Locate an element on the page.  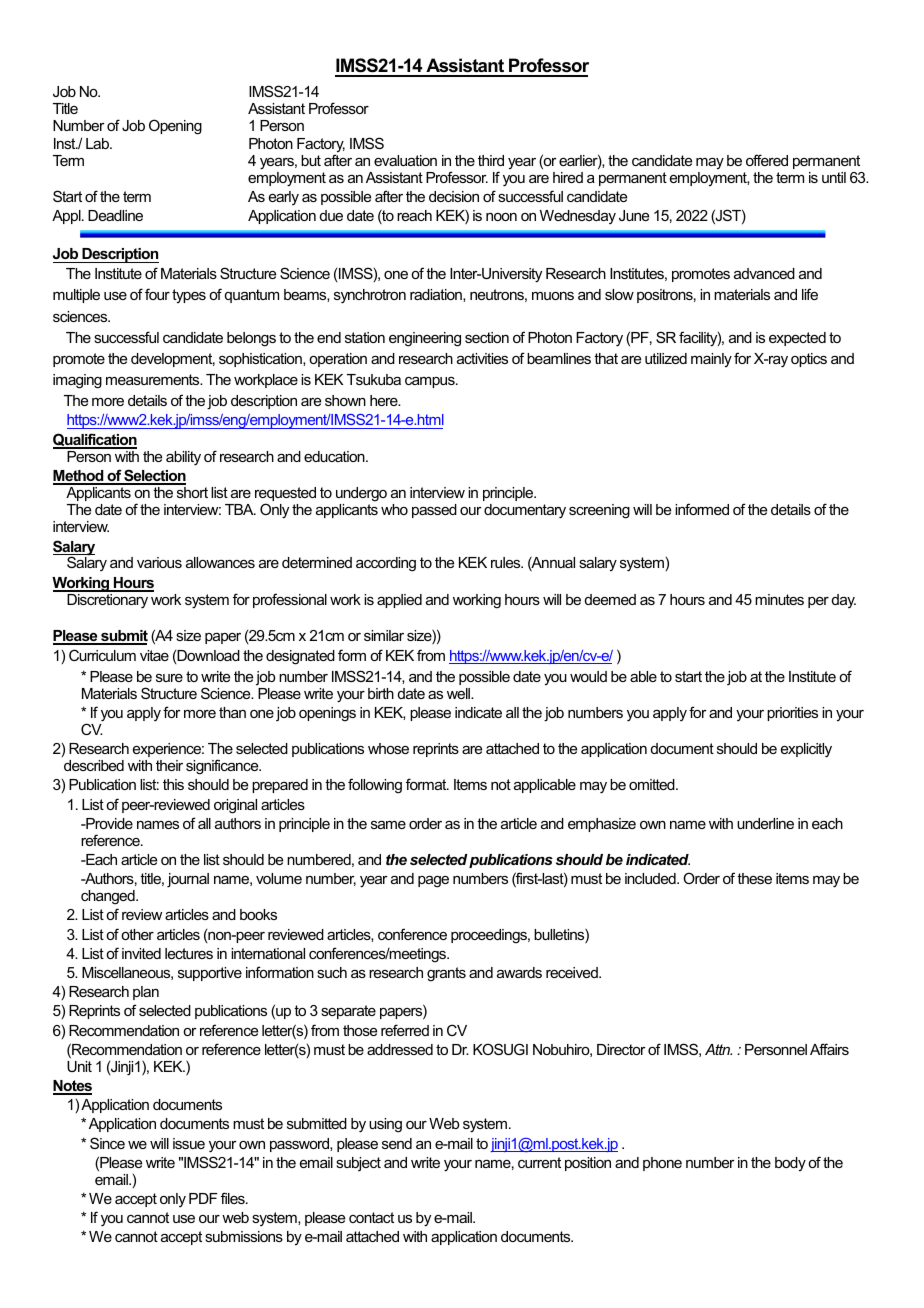
body is located at coordinates (790, 1164).
